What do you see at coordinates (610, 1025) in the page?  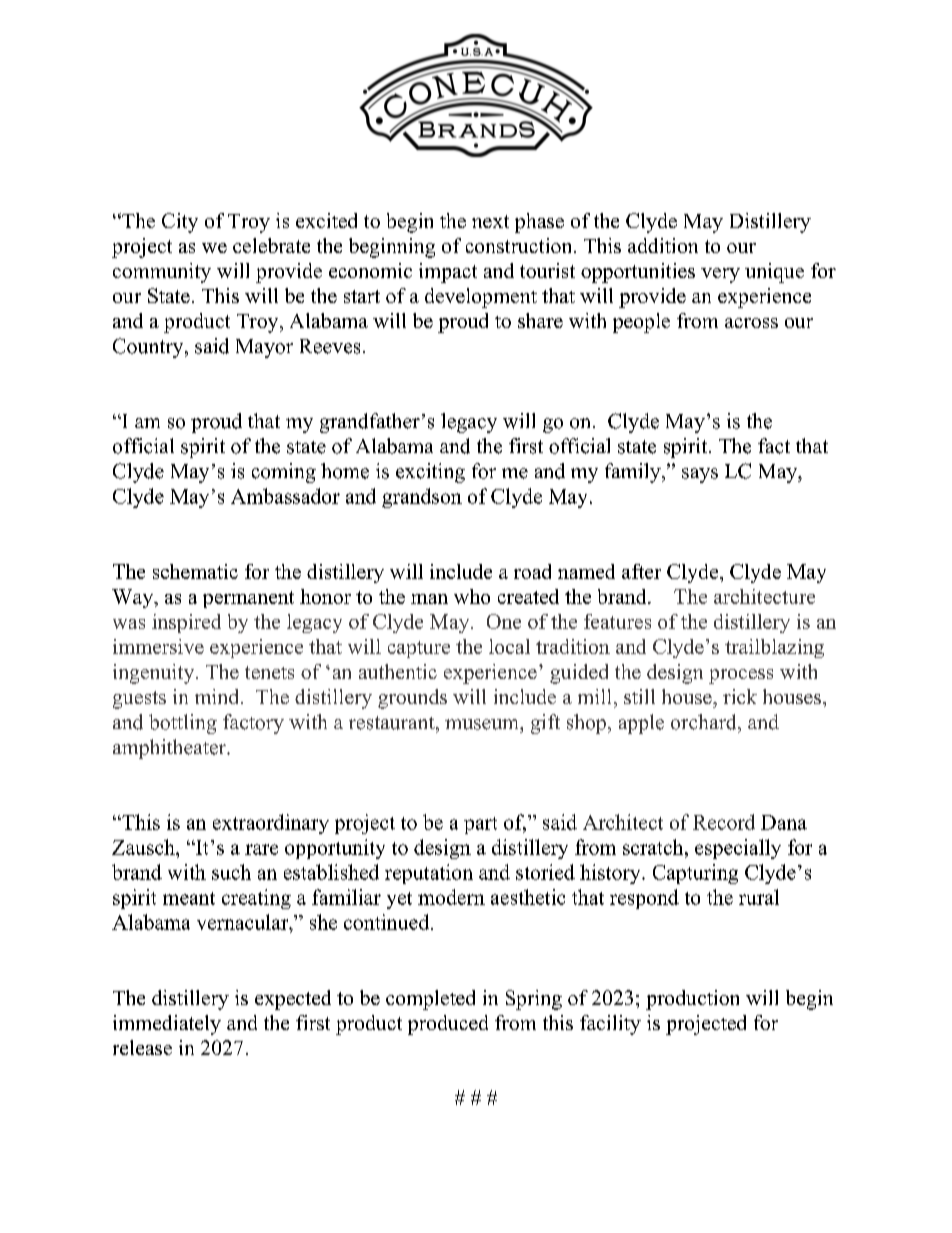 I see `facility` at bounding box center [610, 1025].
